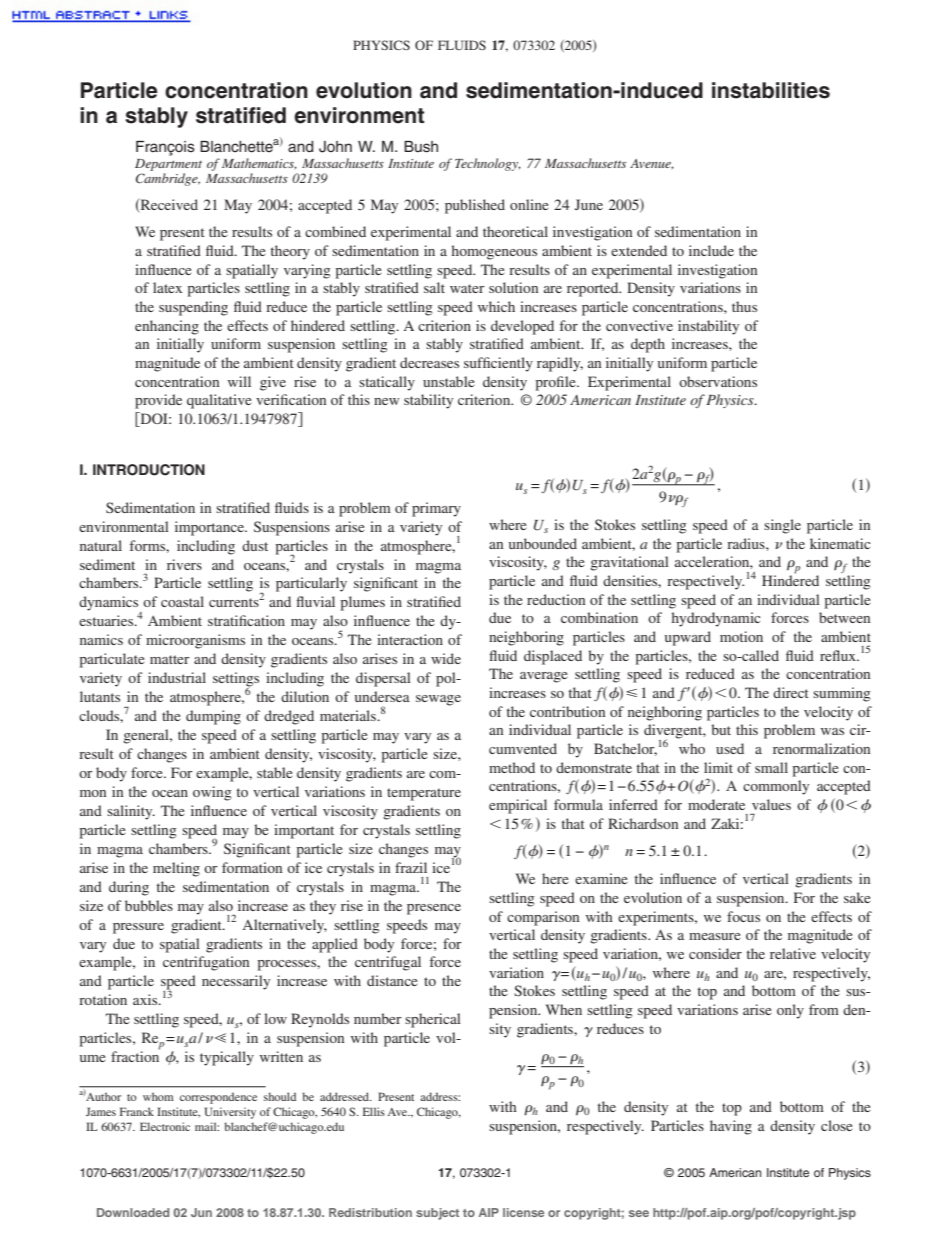 This image has width=952, height=1233. What do you see at coordinates (133, 1212) in the image?
I see `Downloaded` at bounding box center [133, 1212].
